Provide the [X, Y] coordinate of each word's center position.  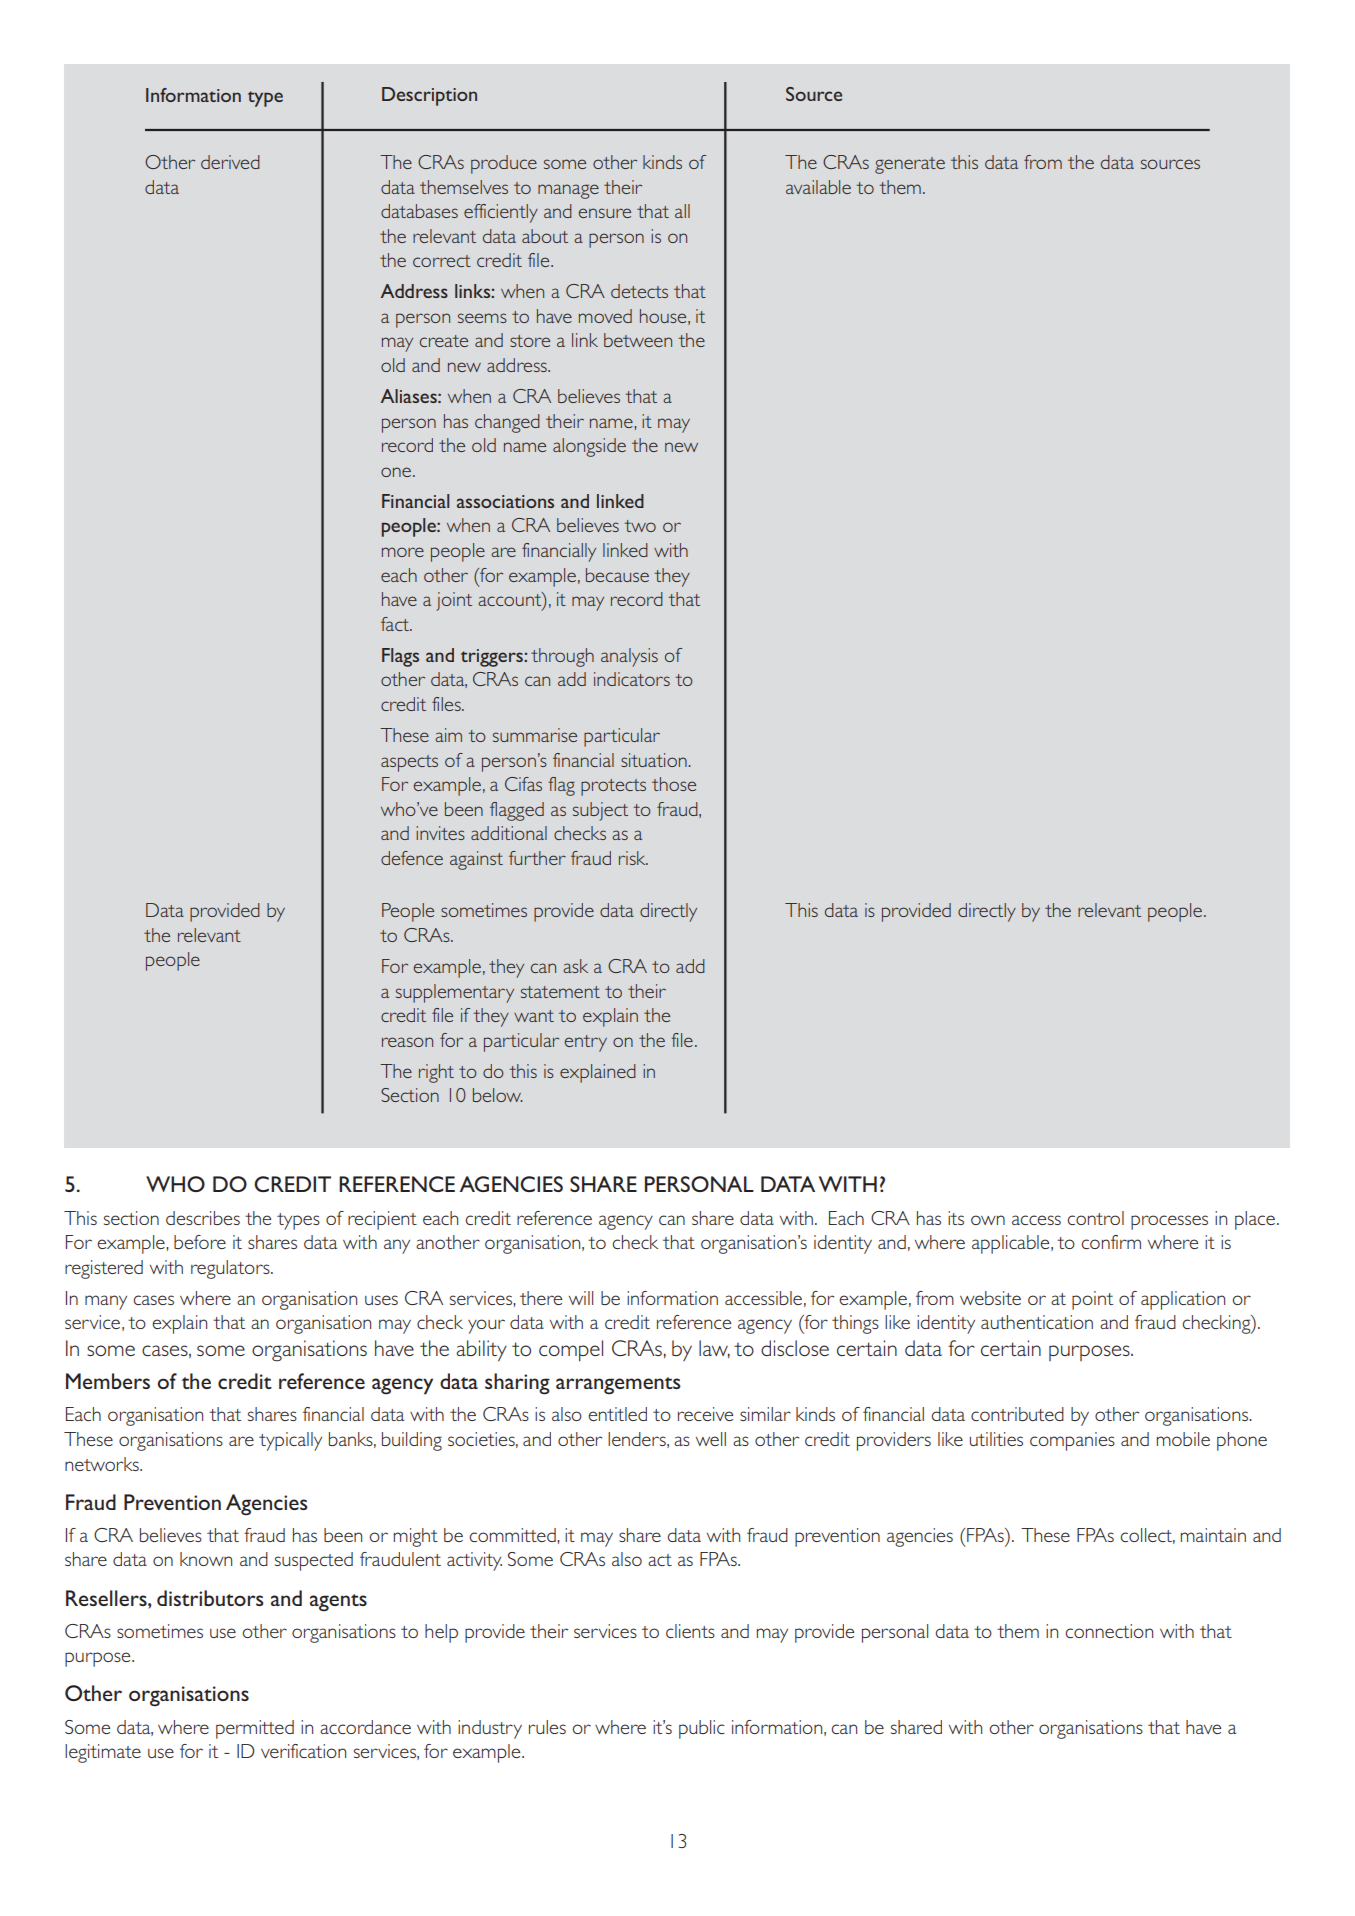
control [1095, 1218]
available [818, 187]
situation [655, 760]
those [674, 784]
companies [1072, 1441]
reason [407, 1042]
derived [230, 162]
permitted [255, 1729]
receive [705, 1414]
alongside [589, 447]
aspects [409, 763]
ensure [605, 213]
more [403, 552]
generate [910, 165]
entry [586, 1043]
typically [290, 1441]
